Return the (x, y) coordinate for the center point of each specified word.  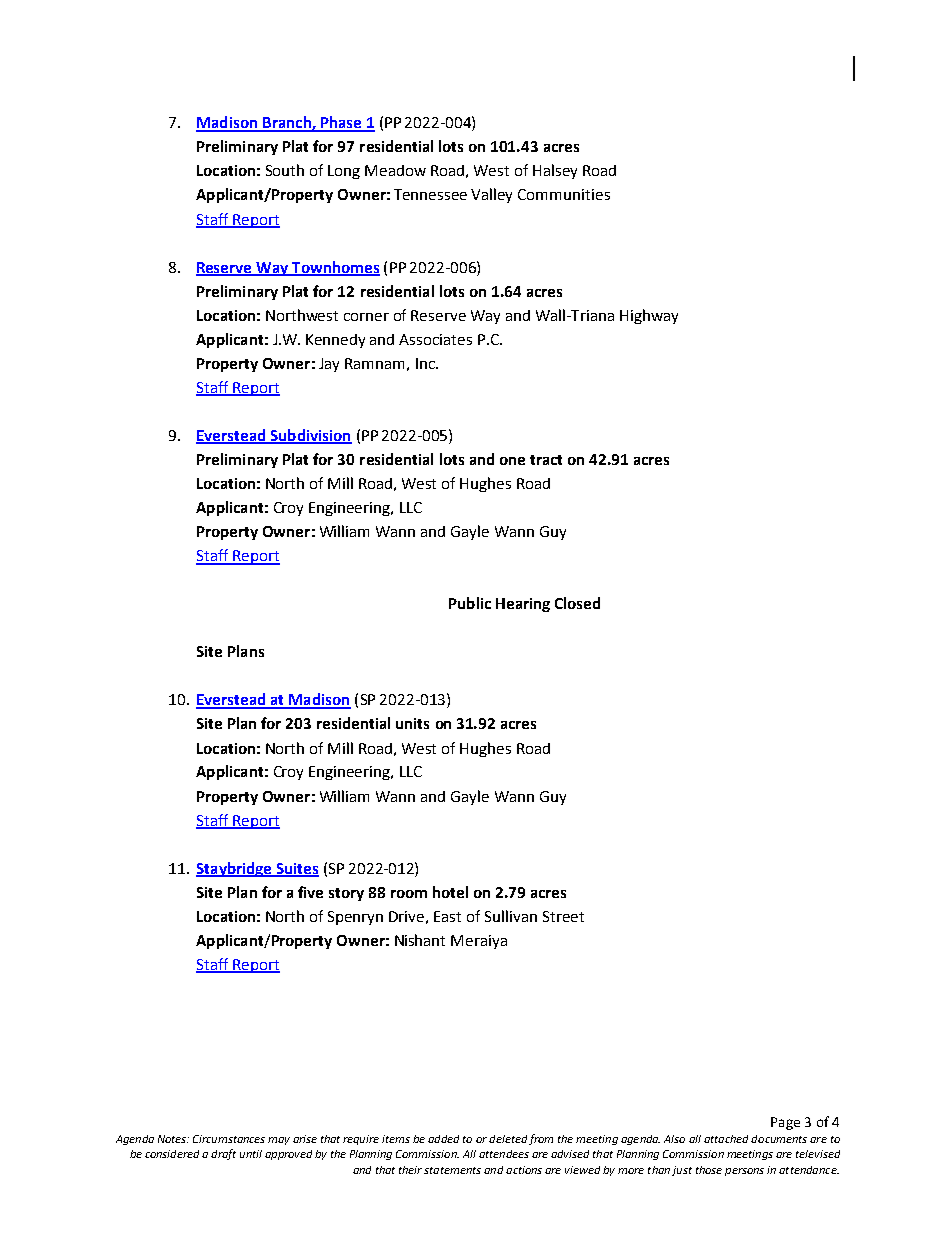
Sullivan (511, 916)
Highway (649, 316)
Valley (491, 195)
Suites (296, 869)
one (512, 461)
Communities (564, 194)
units (412, 723)
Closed (577, 603)
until (251, 1154)
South (285, 170)
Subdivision (310, 436)
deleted (508, 1139)
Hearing (523, 605)
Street (563, 916)
